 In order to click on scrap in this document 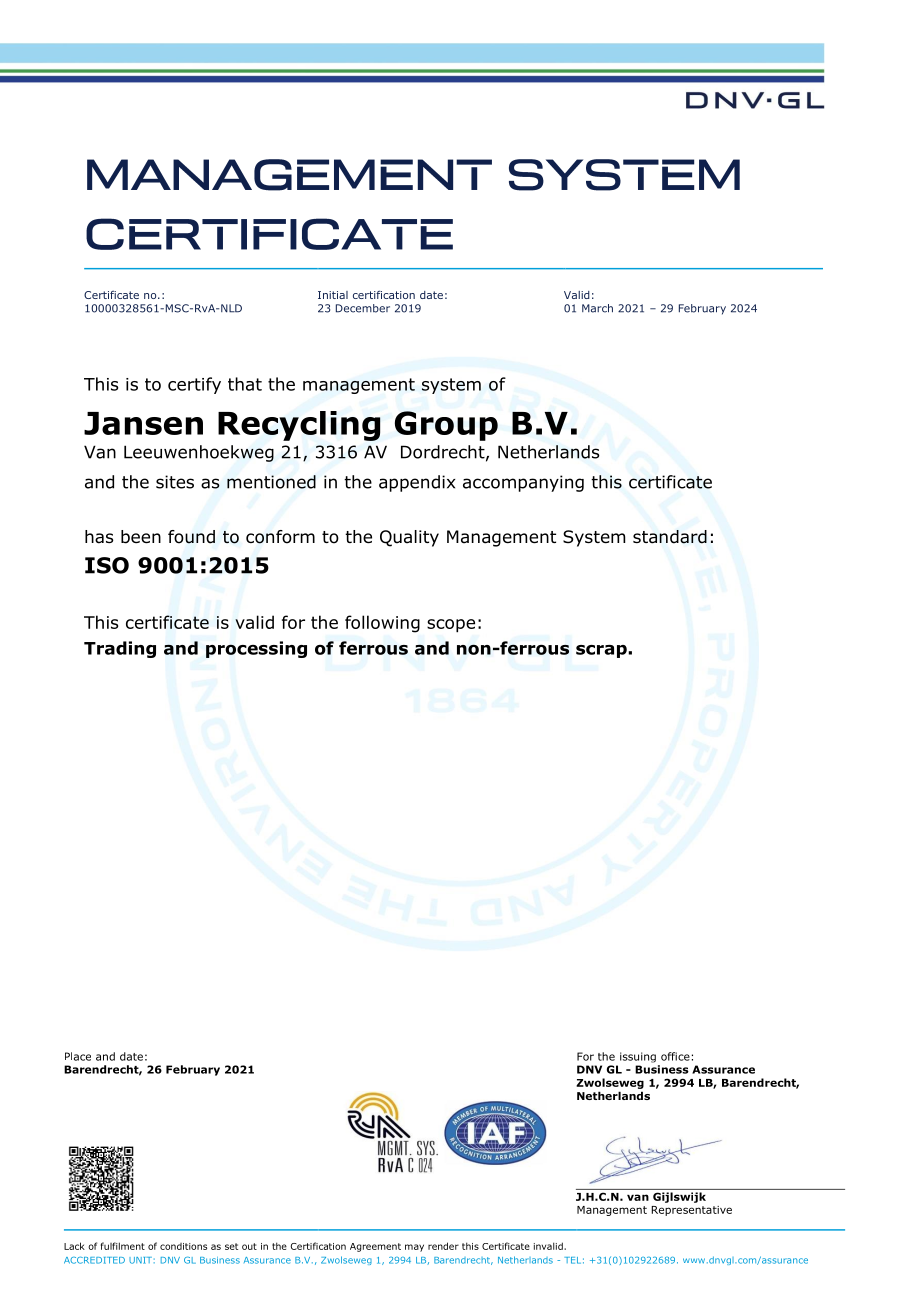, I will do `click(602, 651)`.
